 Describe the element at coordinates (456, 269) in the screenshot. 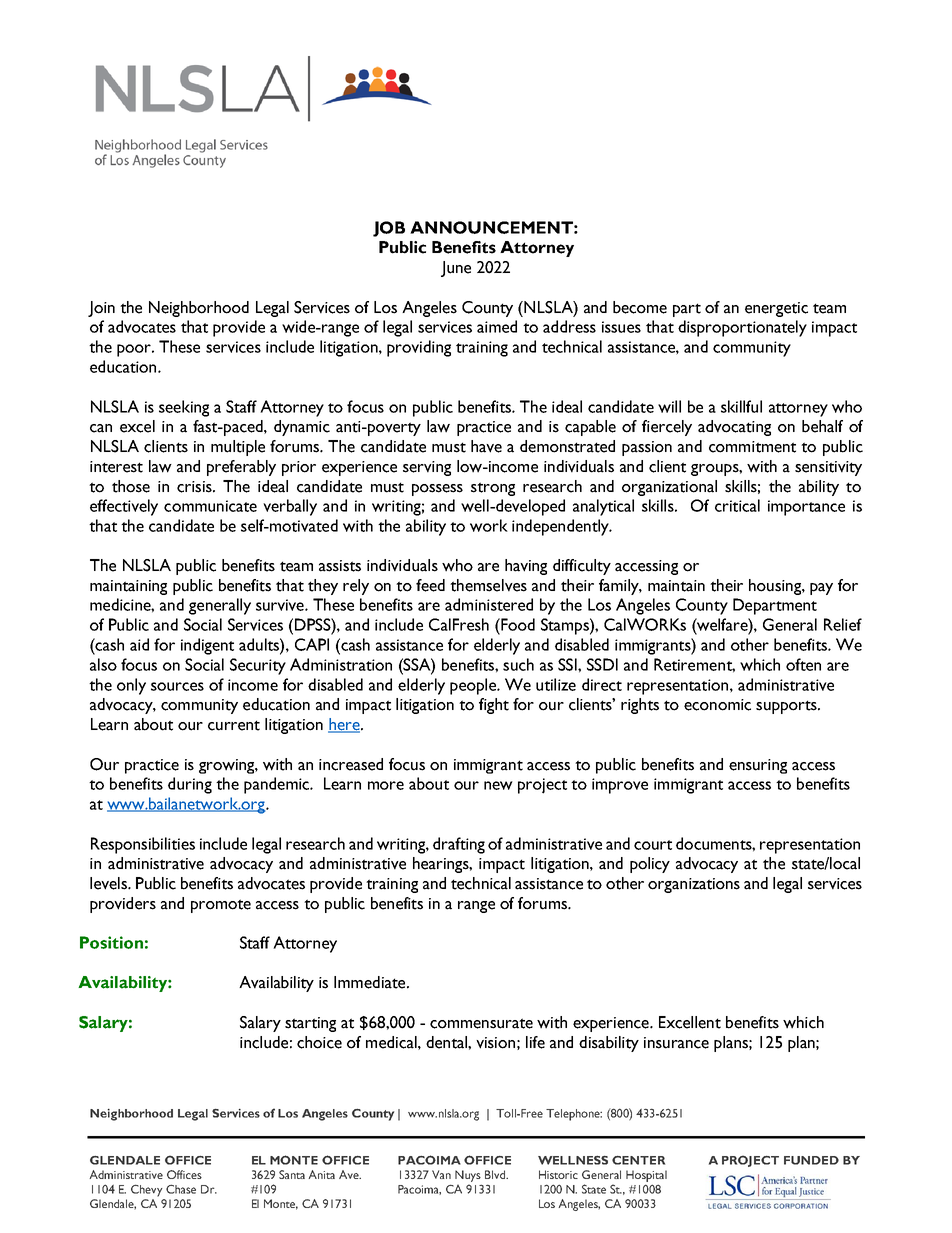

I see `June` at that location.
